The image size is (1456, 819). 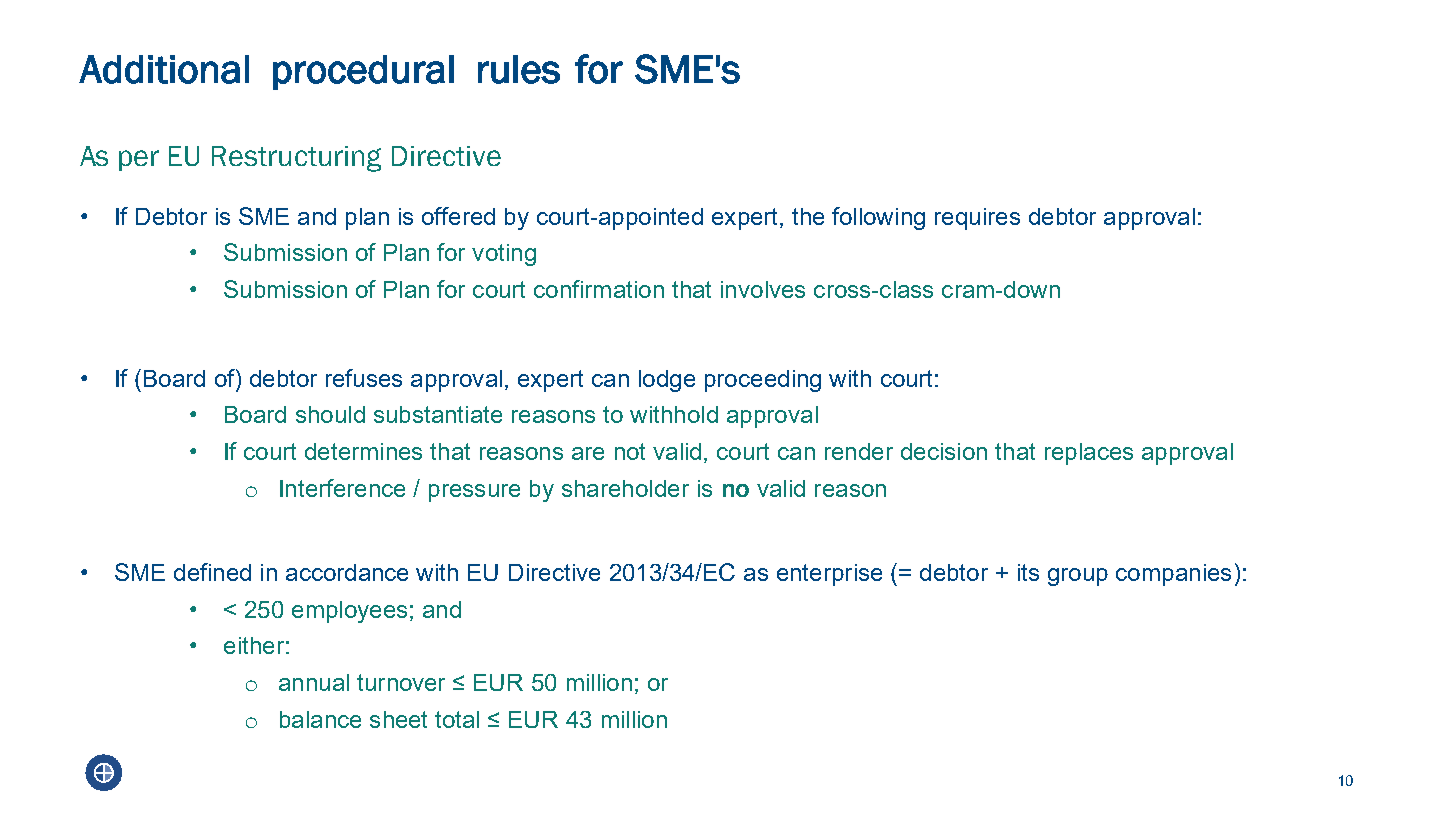 What do you see at coordinates (314, 682) in the image?
I see `annual` at bounding box center [314, 682].
